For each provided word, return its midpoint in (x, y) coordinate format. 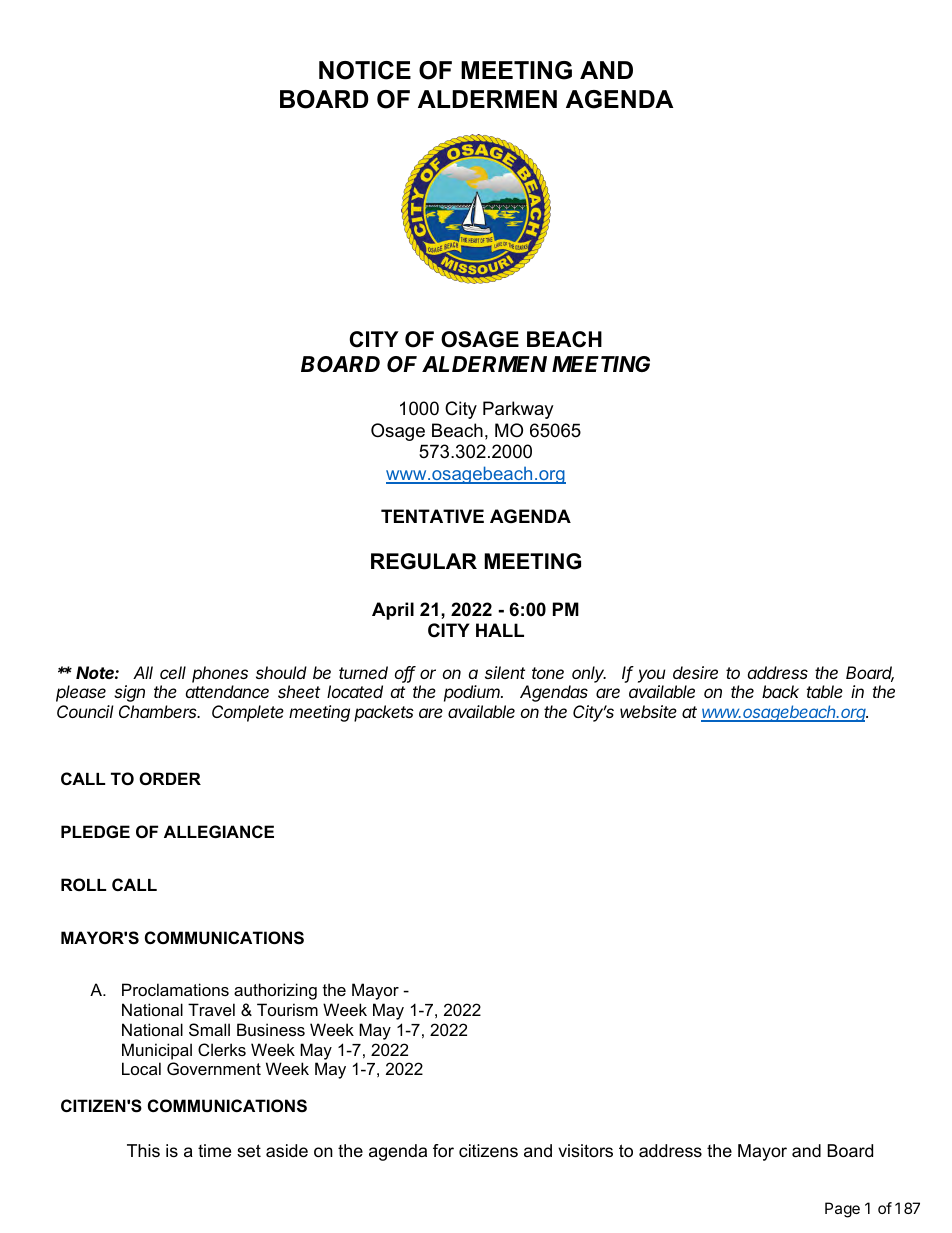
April (393, 611)
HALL (500, 630)
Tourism (287, 1009)
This (143, 1150)
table (825, 691)
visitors (585, 1151)
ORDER (170, 778)
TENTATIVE (432, 516)
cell (173, 672)
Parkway (518, 410)
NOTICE (365, 70)
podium (473, 693)
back (780, 691)
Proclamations (175, 989)
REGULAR (424, 561)
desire (695, 672)
